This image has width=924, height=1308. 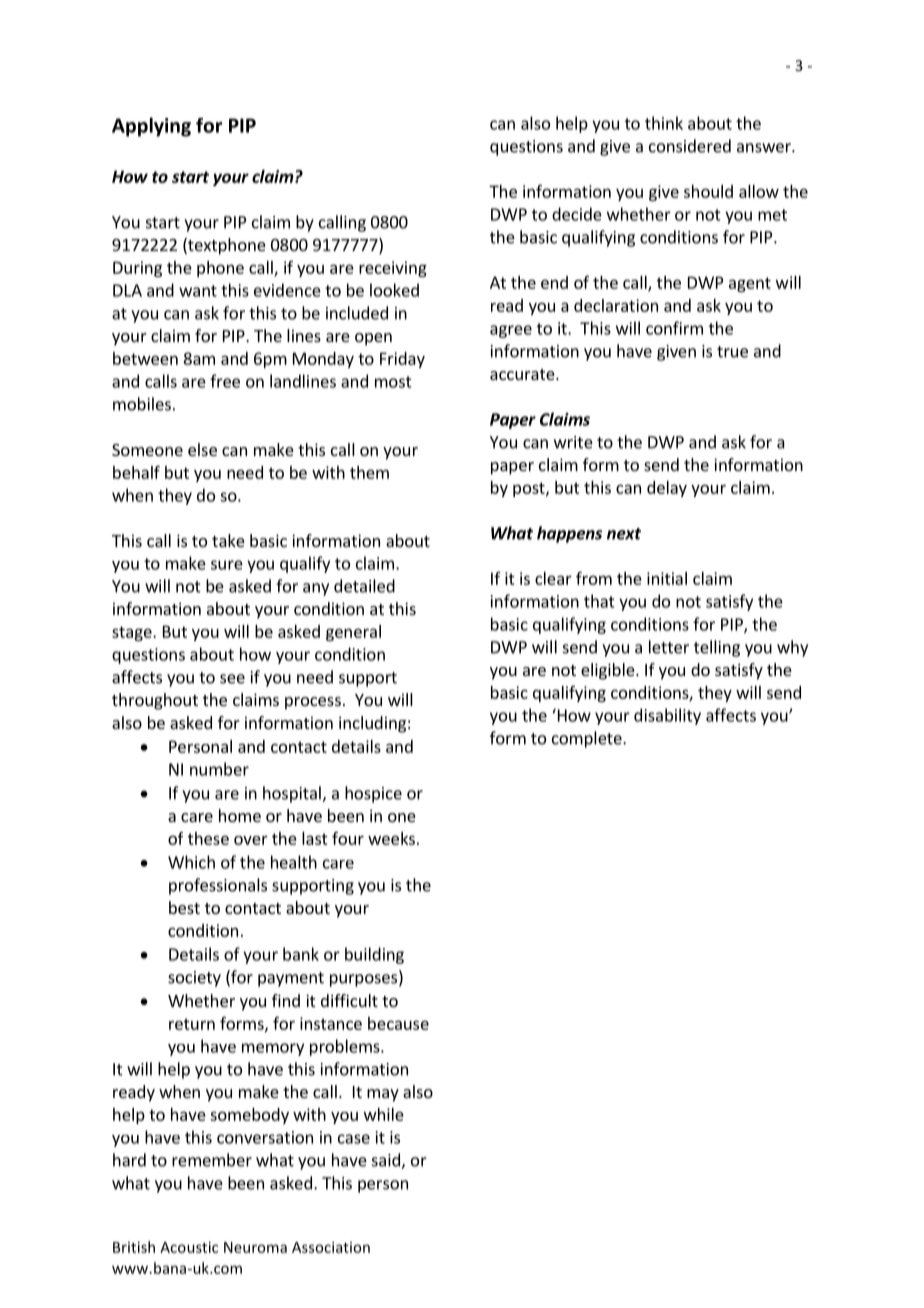 I want to click on considered, so click(x=690, y=146).
